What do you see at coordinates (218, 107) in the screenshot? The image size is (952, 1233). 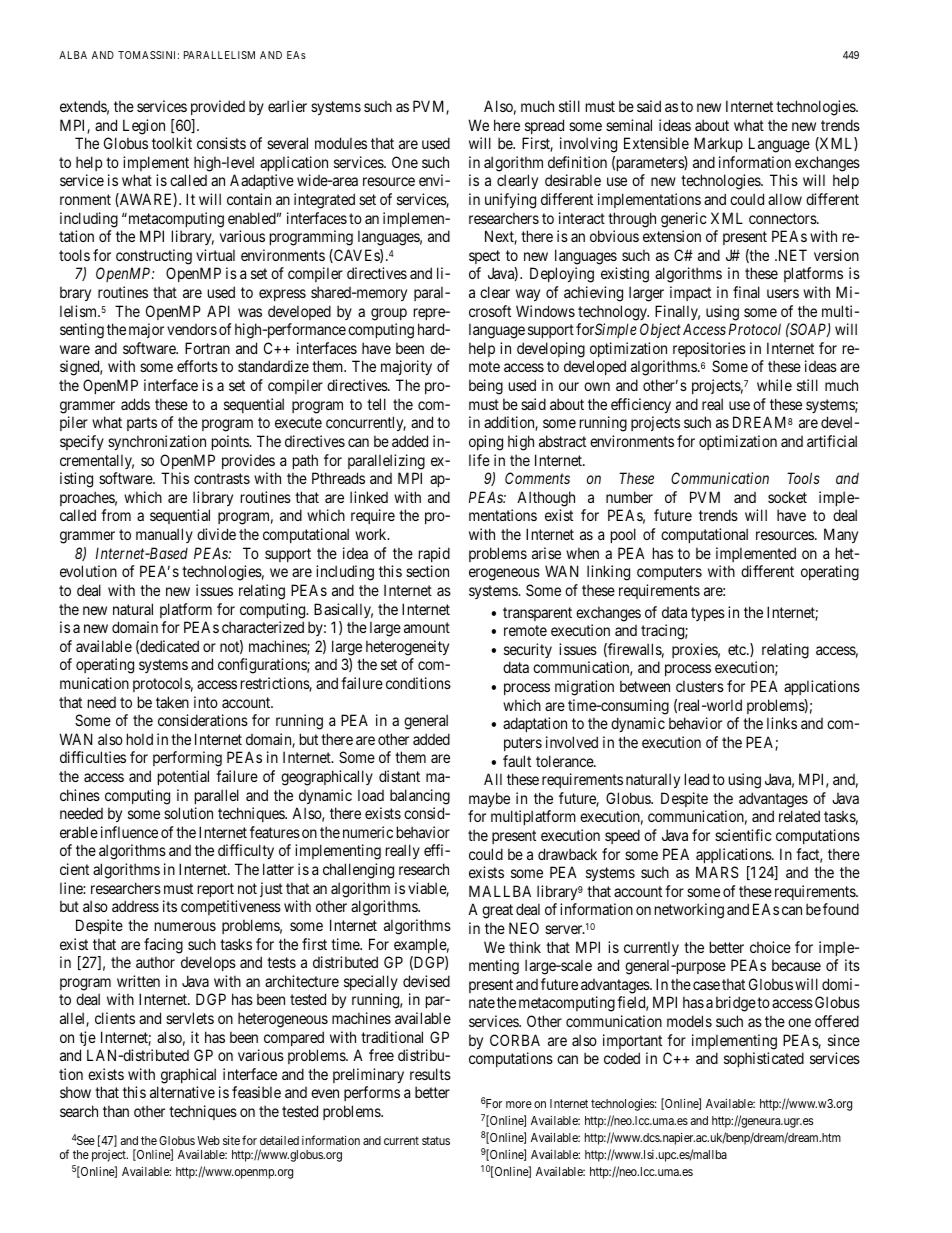 I see `provided` at bounding box center [218, 107].
